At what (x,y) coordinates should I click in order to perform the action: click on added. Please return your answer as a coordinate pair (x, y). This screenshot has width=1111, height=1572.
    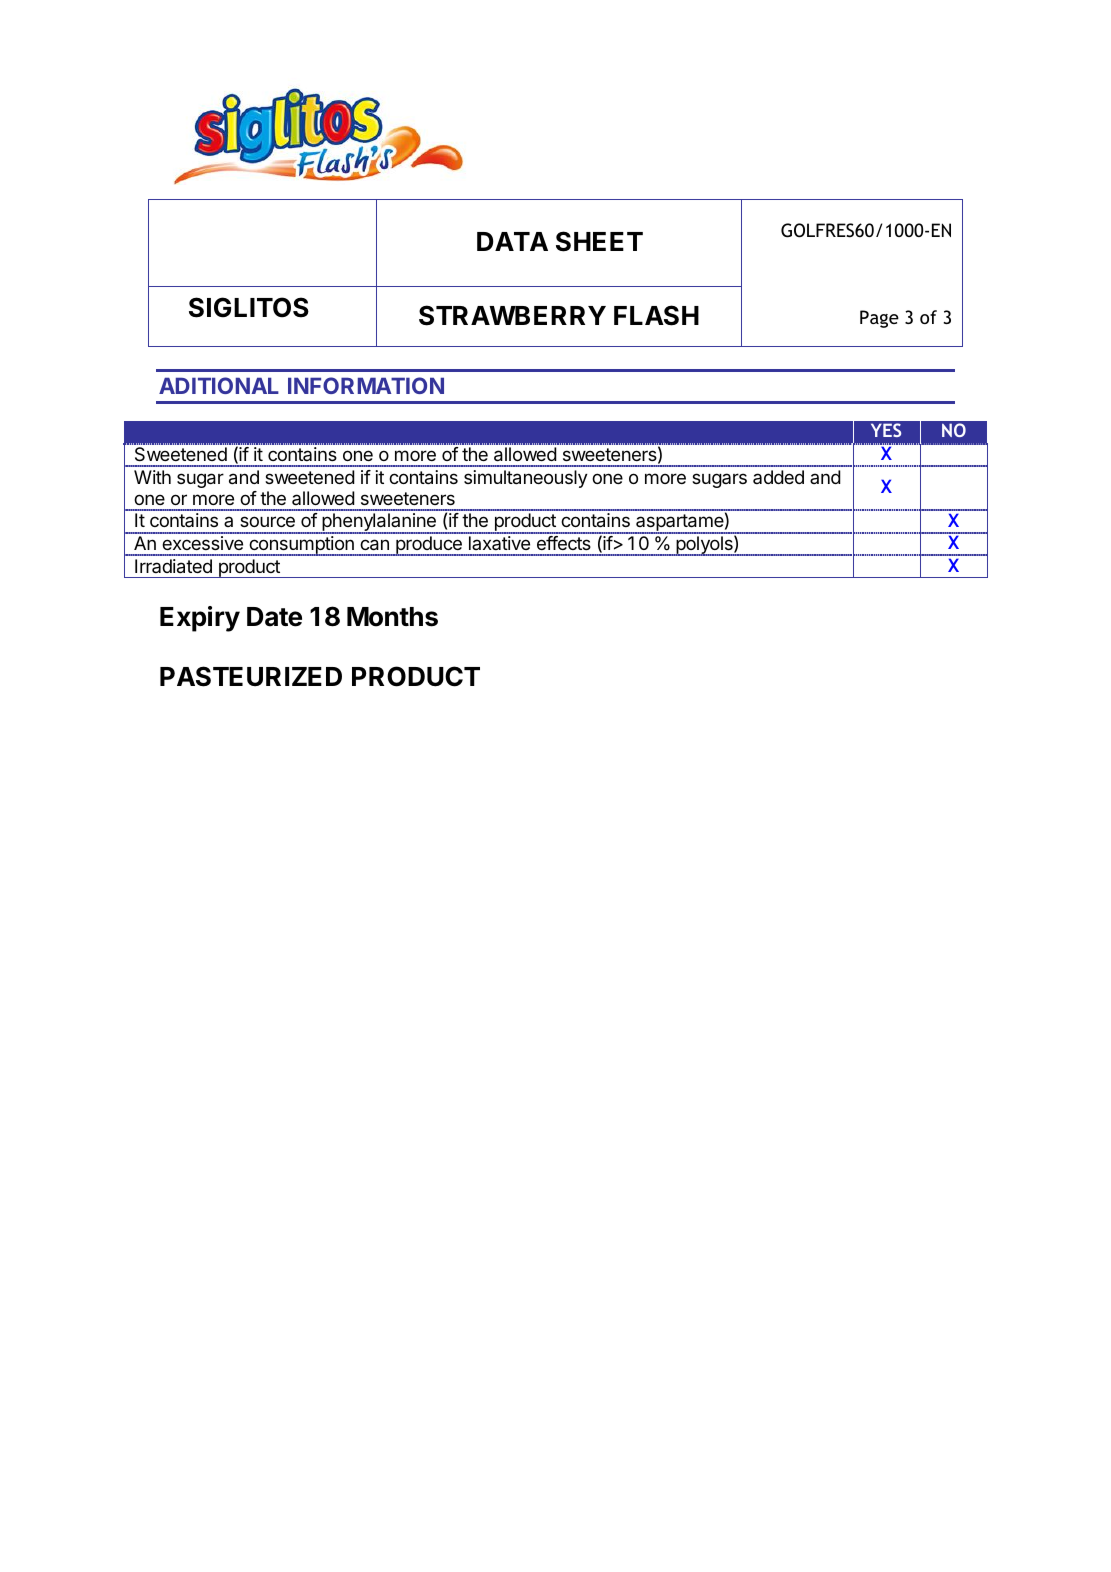
    Looking at the image, I should click on (778, 477).
